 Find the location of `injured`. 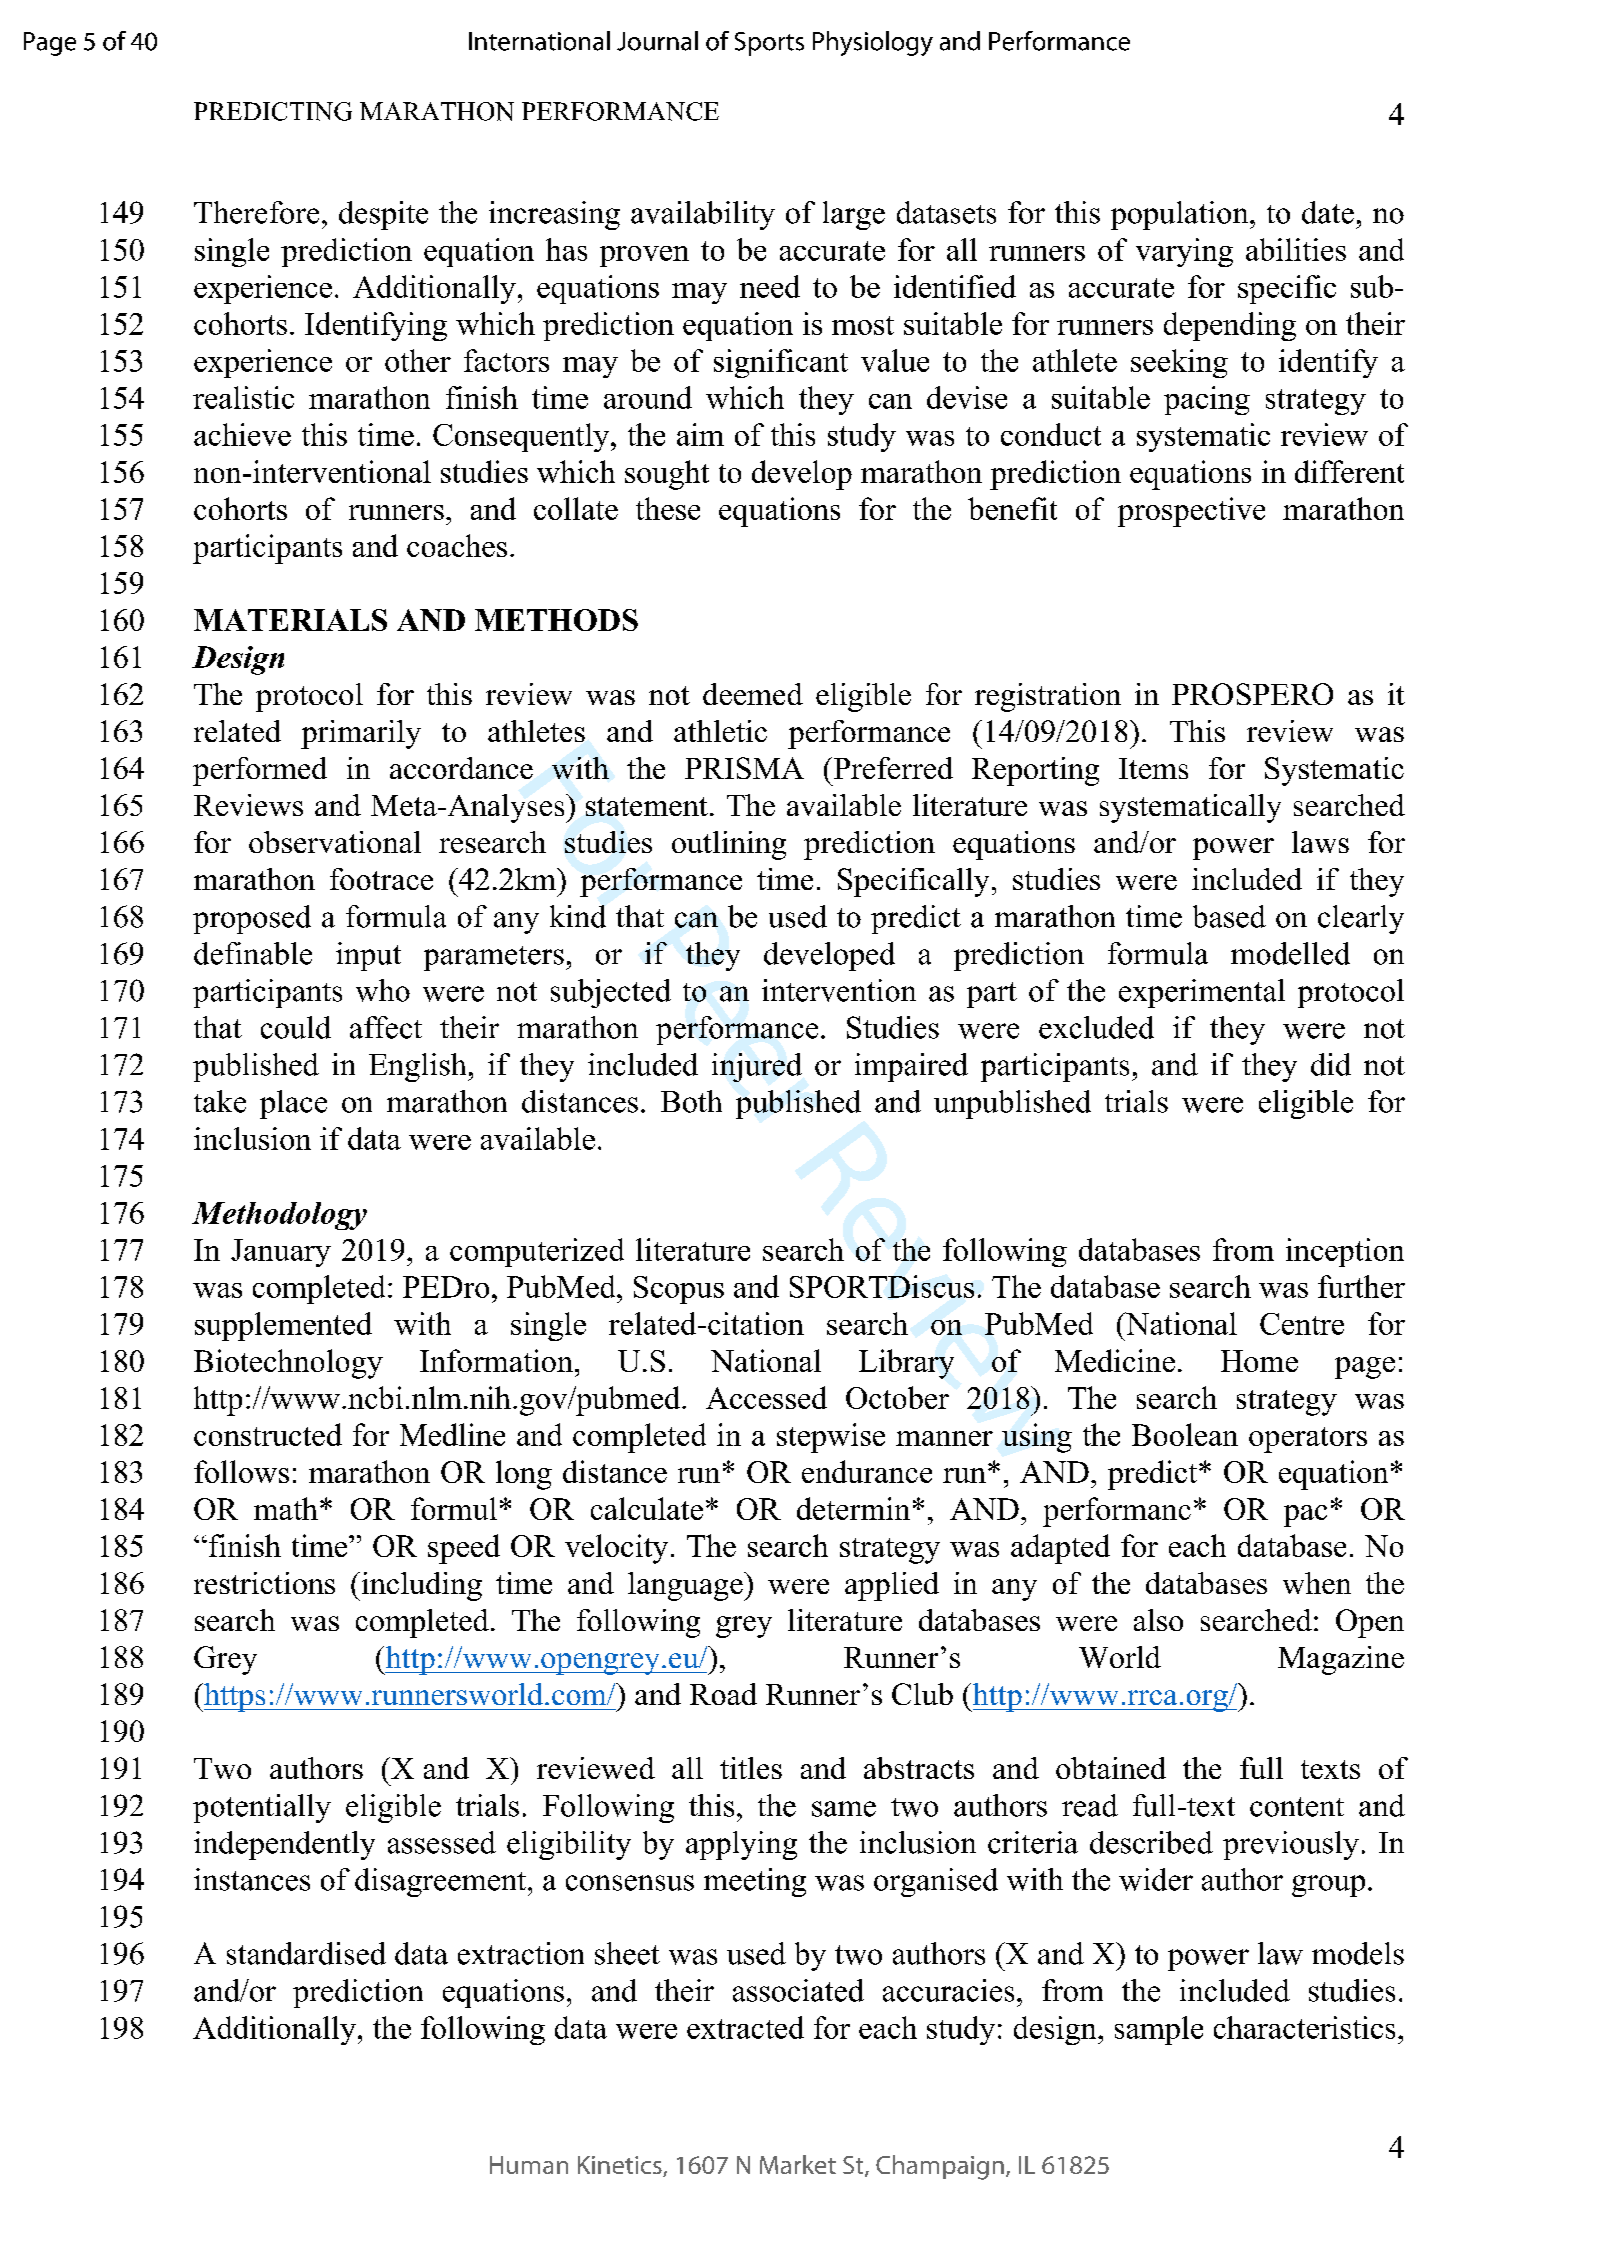

injured is located at coordinates (757, 1067).
